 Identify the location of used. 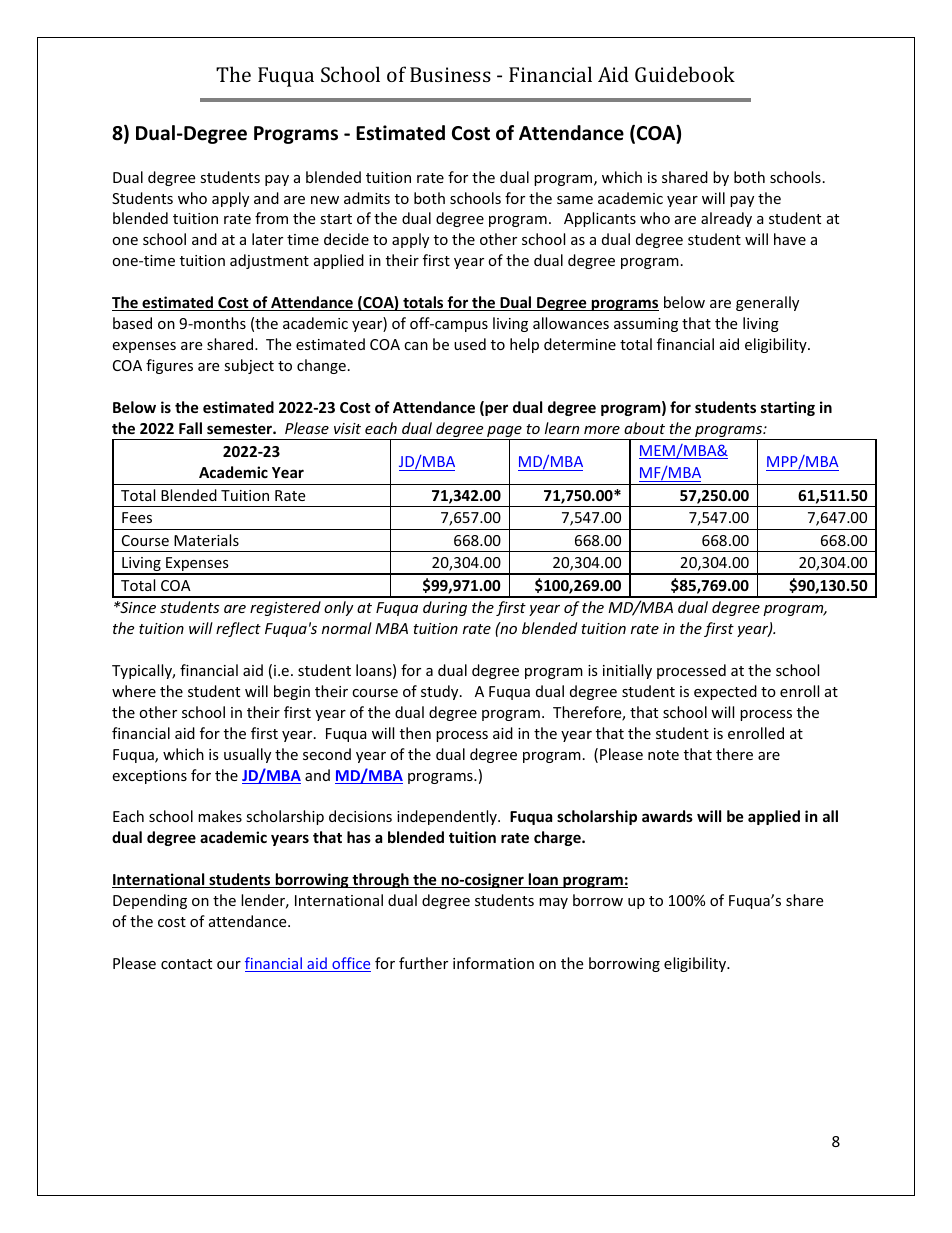
(470, 344).
